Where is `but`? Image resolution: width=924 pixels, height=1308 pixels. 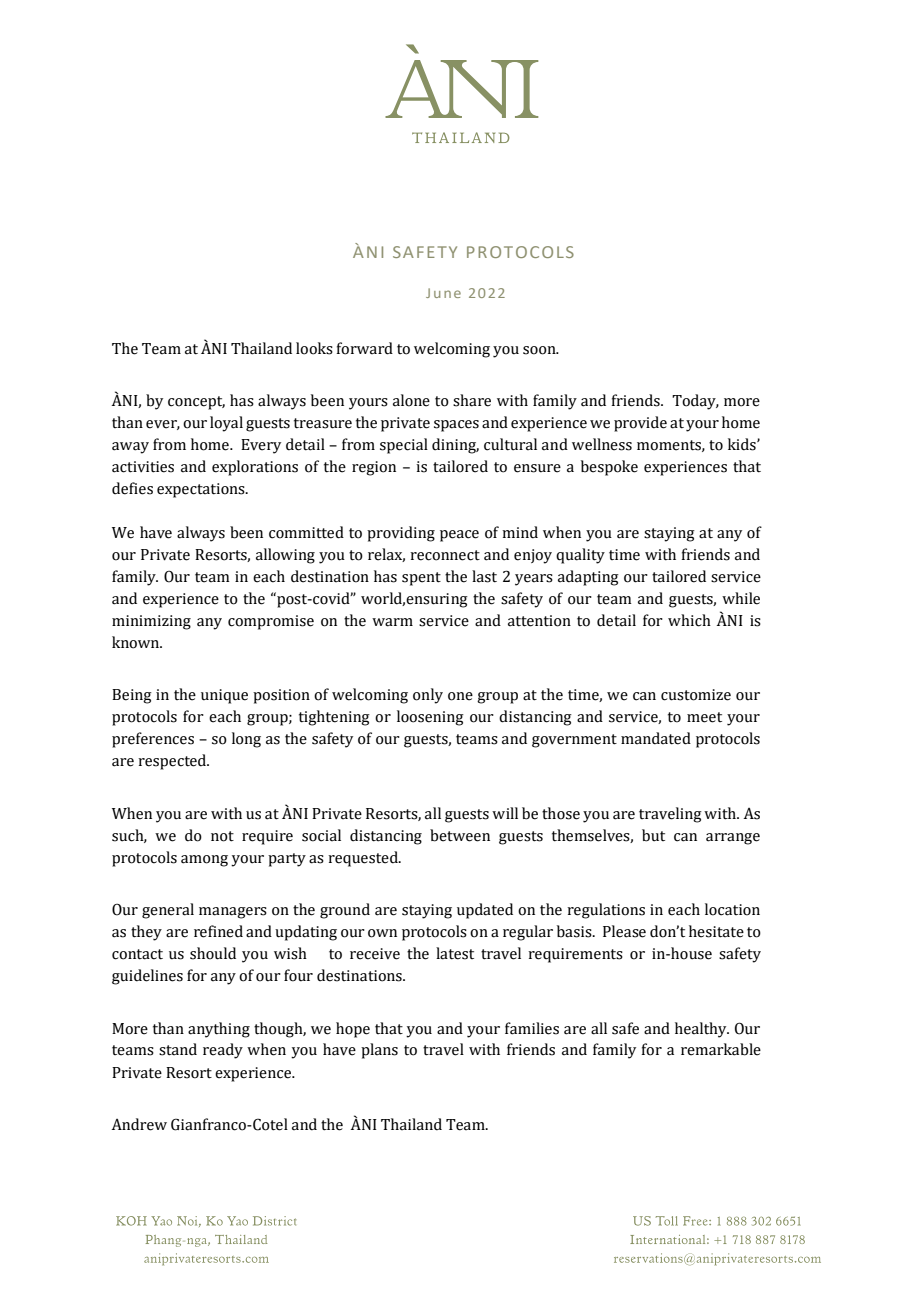
but is located at coordinates (653, 835).
